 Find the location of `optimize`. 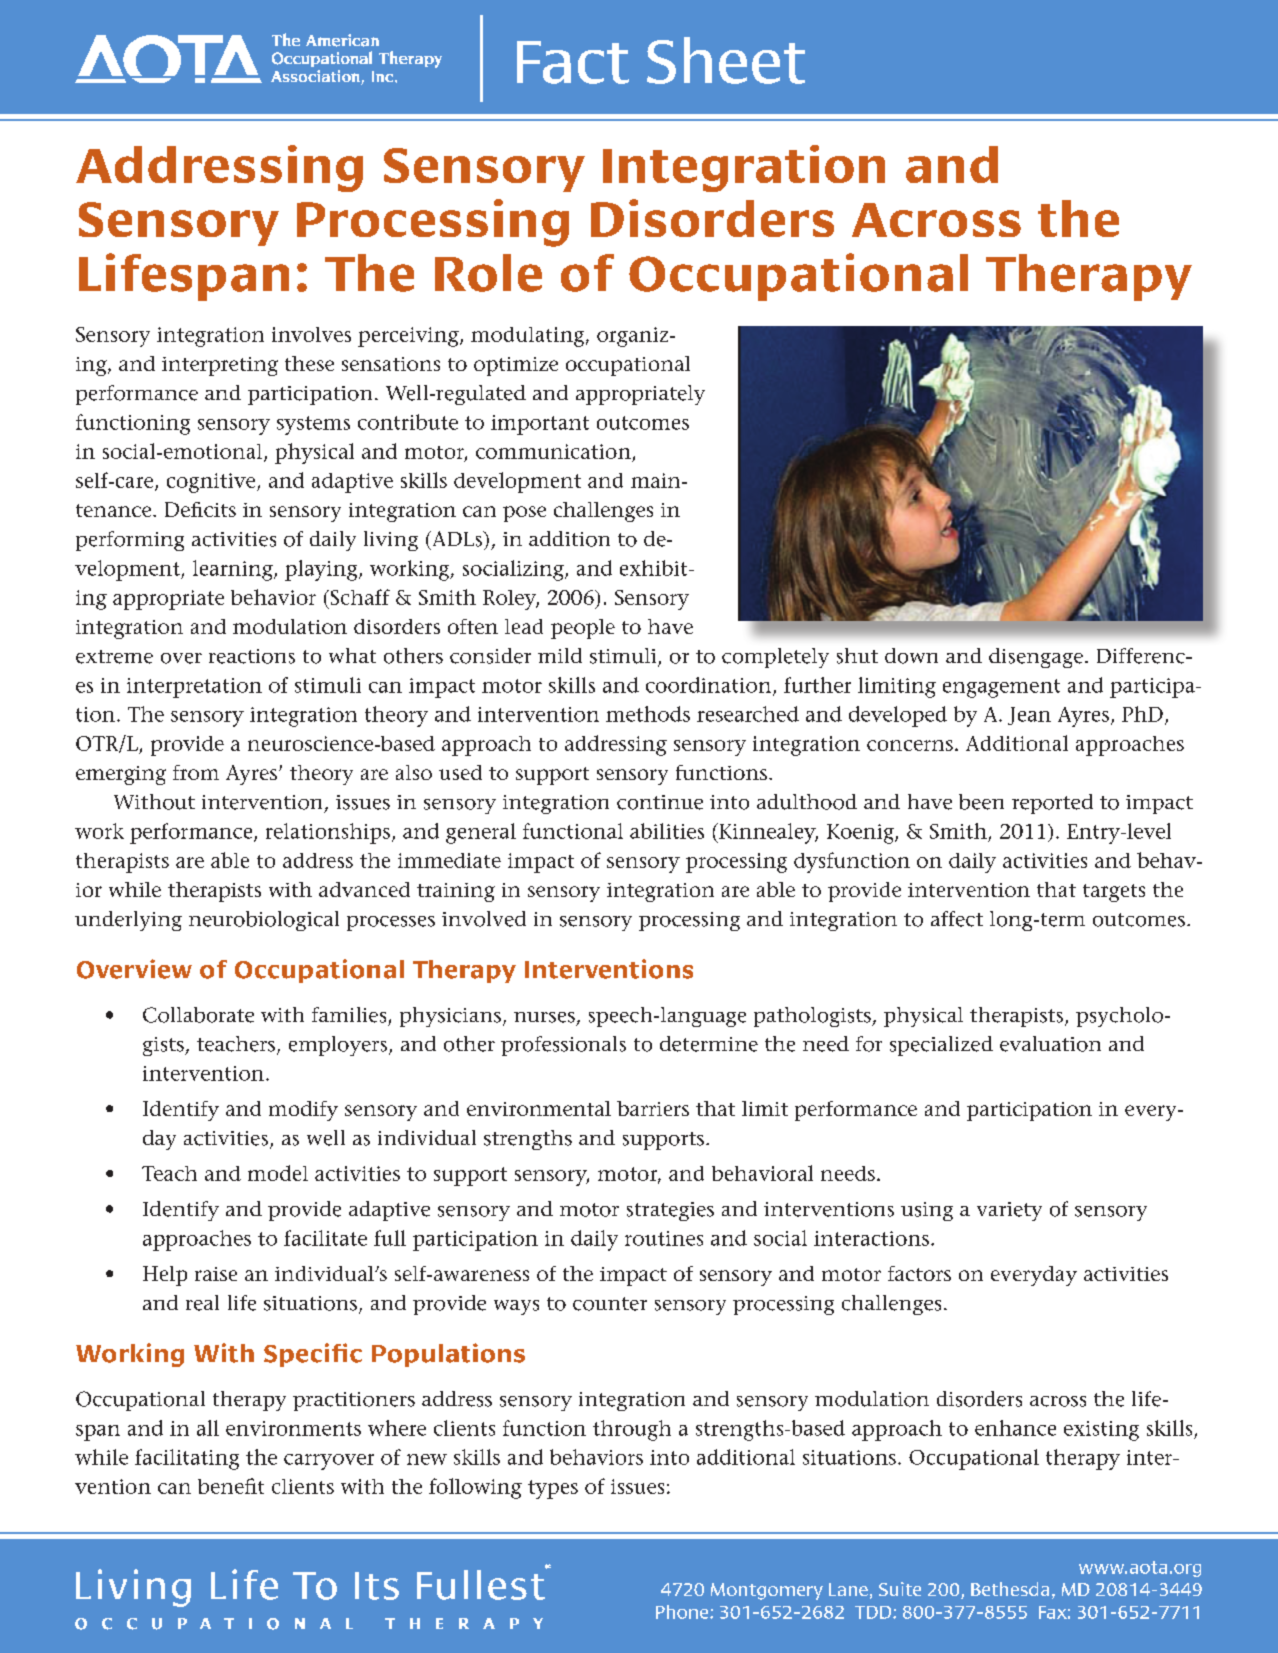

optimize is located at coordinates (516, 366).
